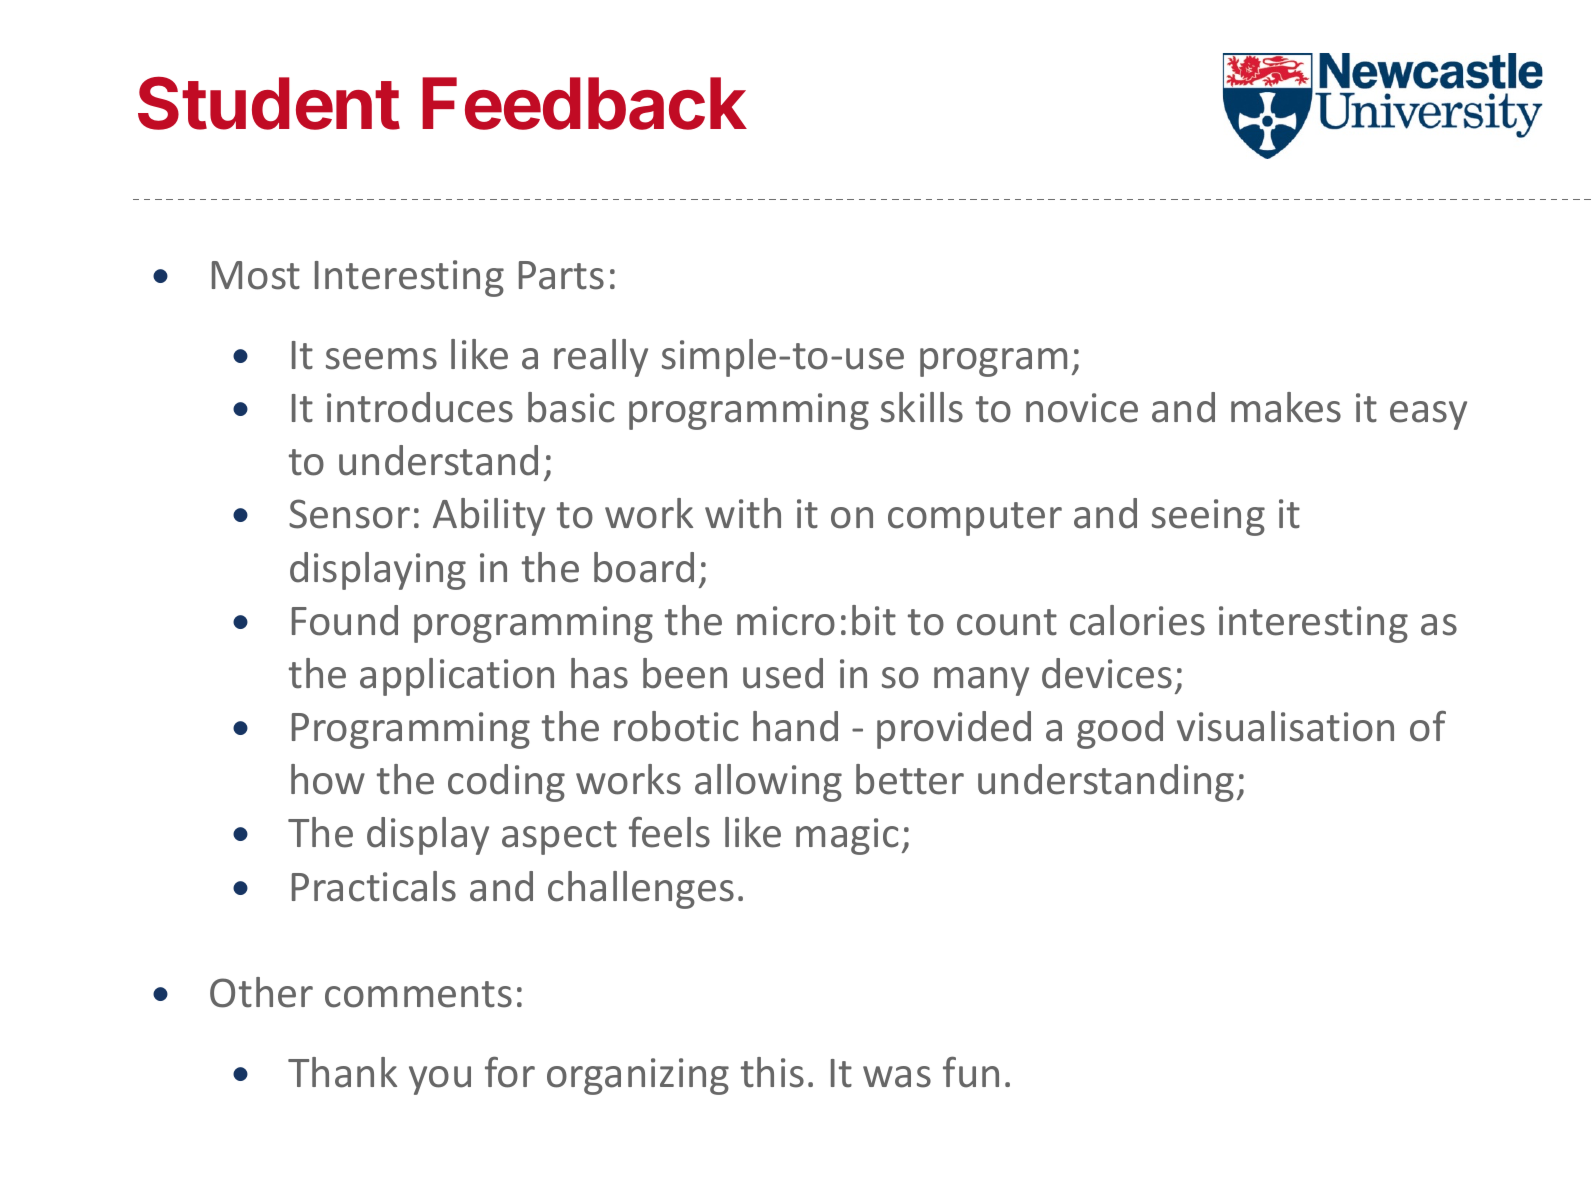 The height and width of the screenshot is (1196, 1595). What do you see at coordinates (1428, 415) in the screenshot?
I see `easy` at bounding box center [1428, 415].
